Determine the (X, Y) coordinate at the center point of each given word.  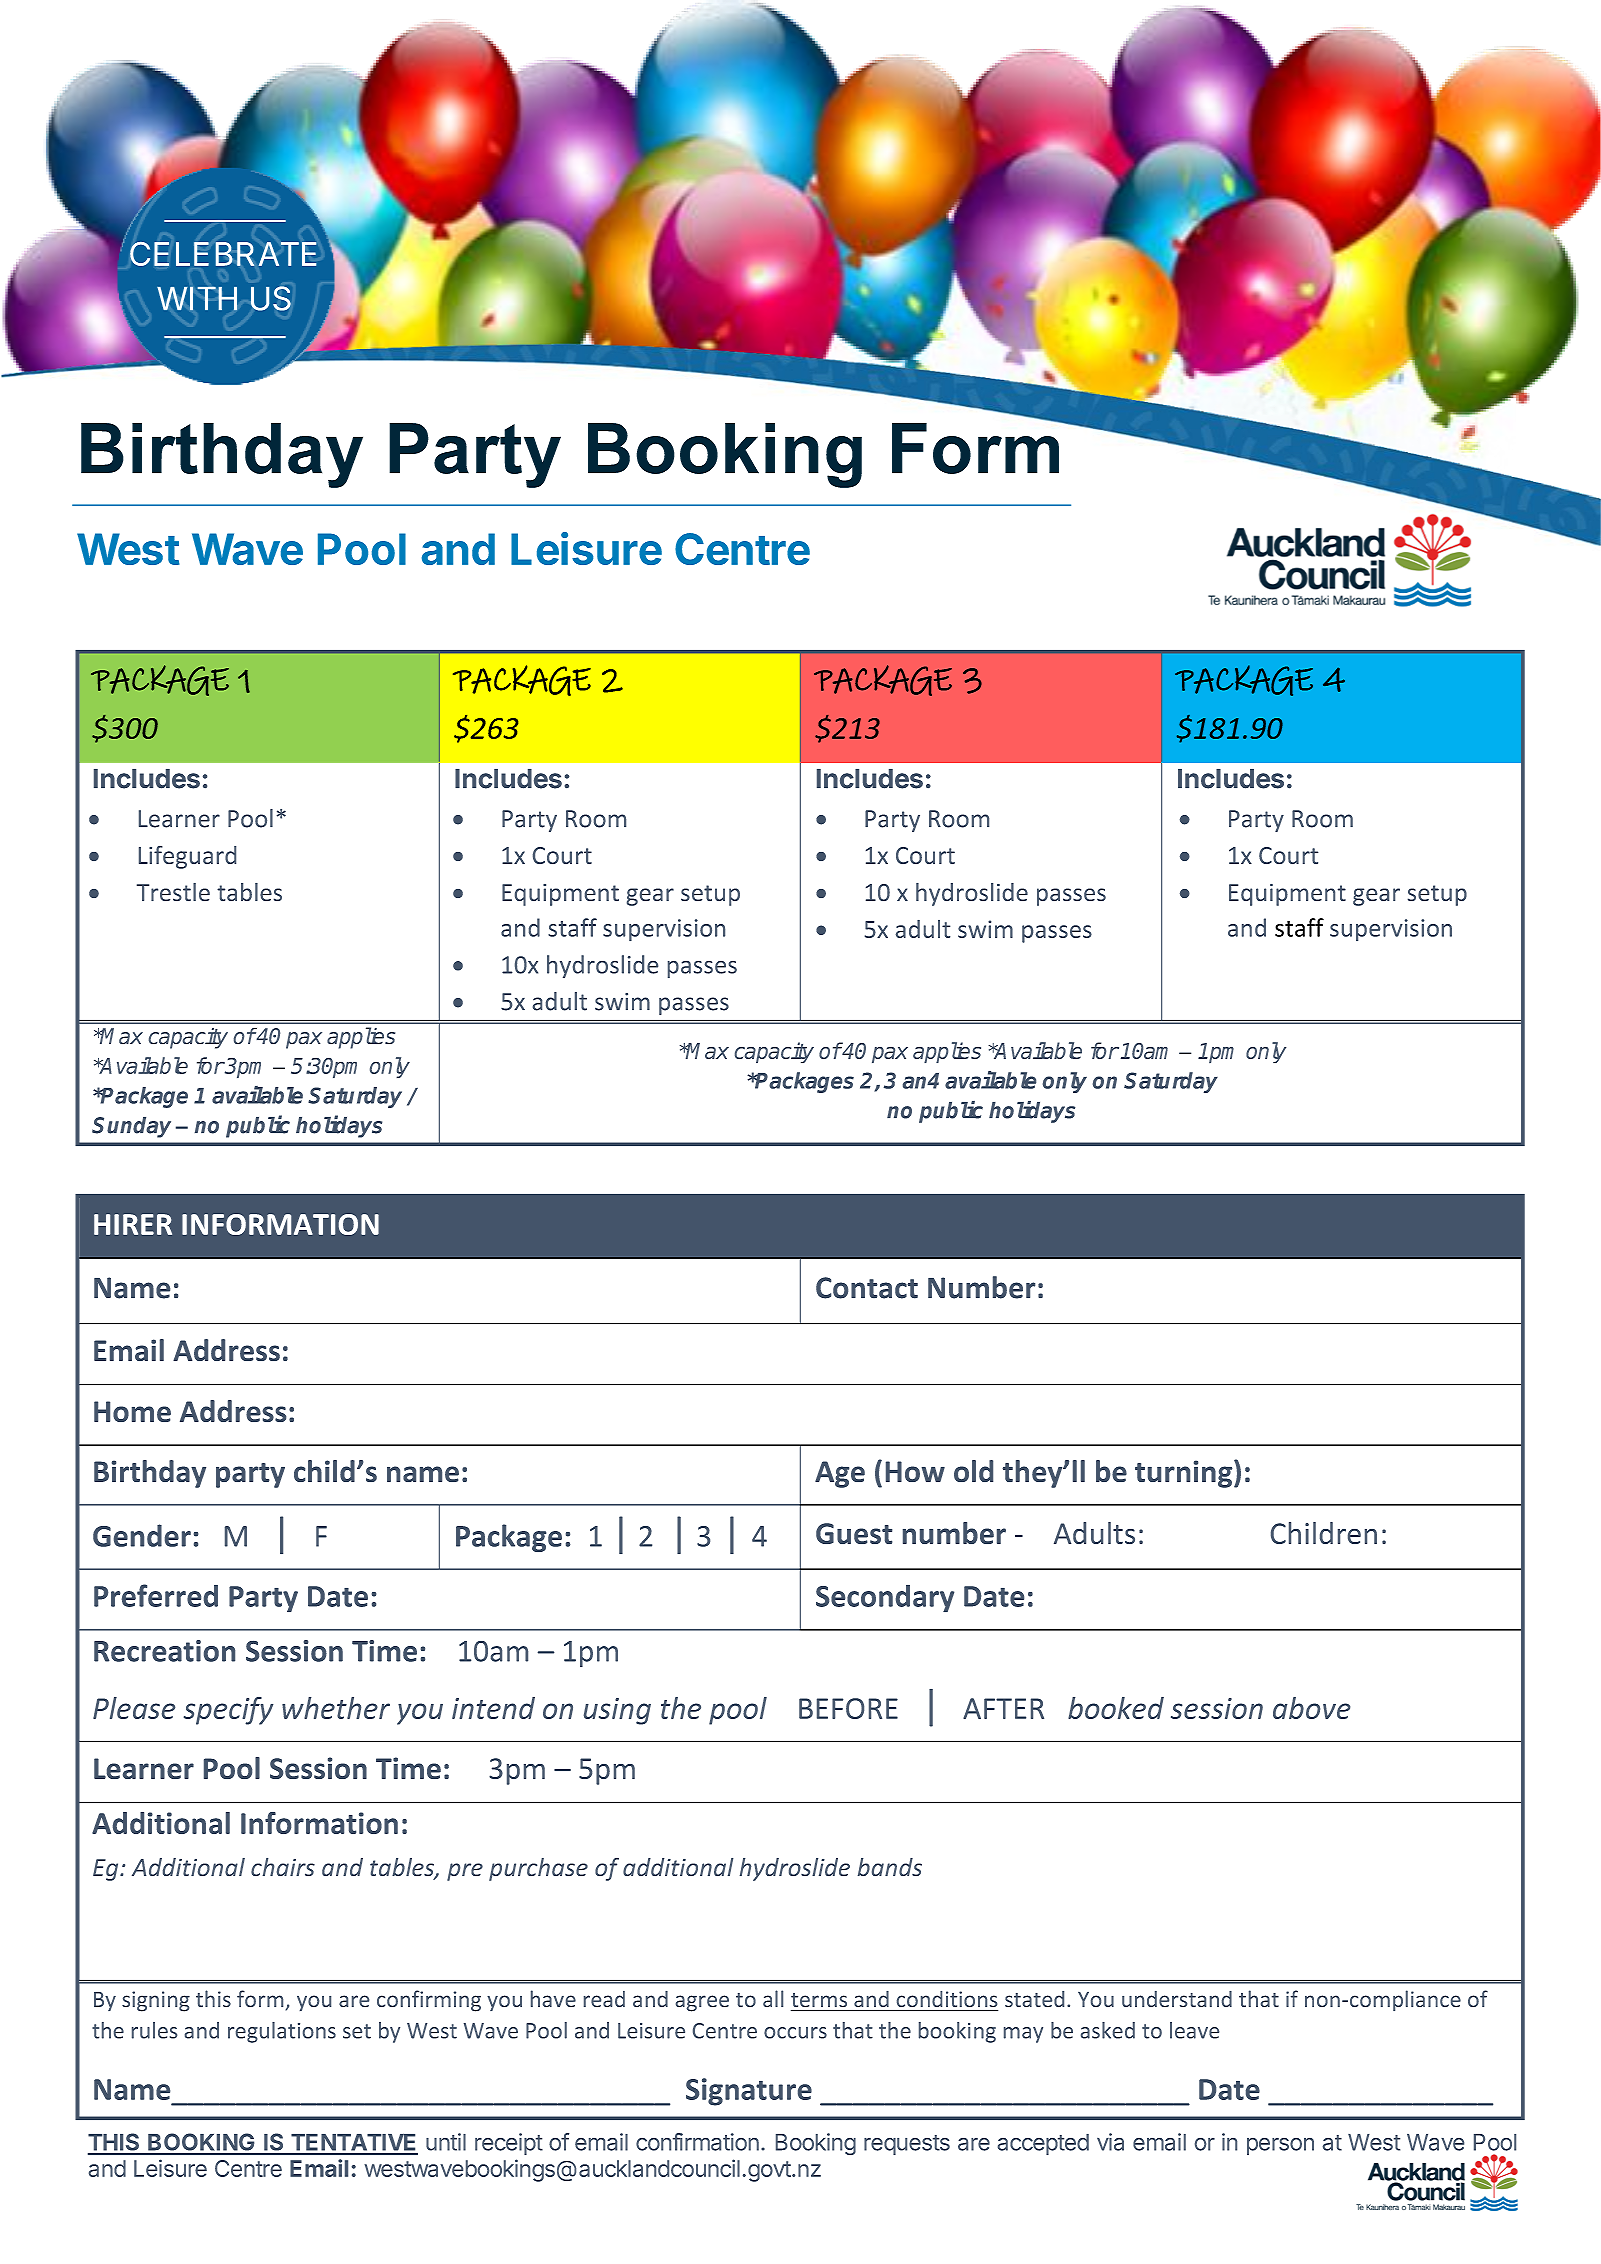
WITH (197, 298)
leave (1194, 2030)
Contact (867, 1288)
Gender (142, 1535)
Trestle (173, 892)
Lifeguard (187, 857)
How (915, 1471)
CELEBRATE (223, 254)
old (973, 1471)
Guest (854, 1533)
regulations (282, 2032)
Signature (749, 2092)
